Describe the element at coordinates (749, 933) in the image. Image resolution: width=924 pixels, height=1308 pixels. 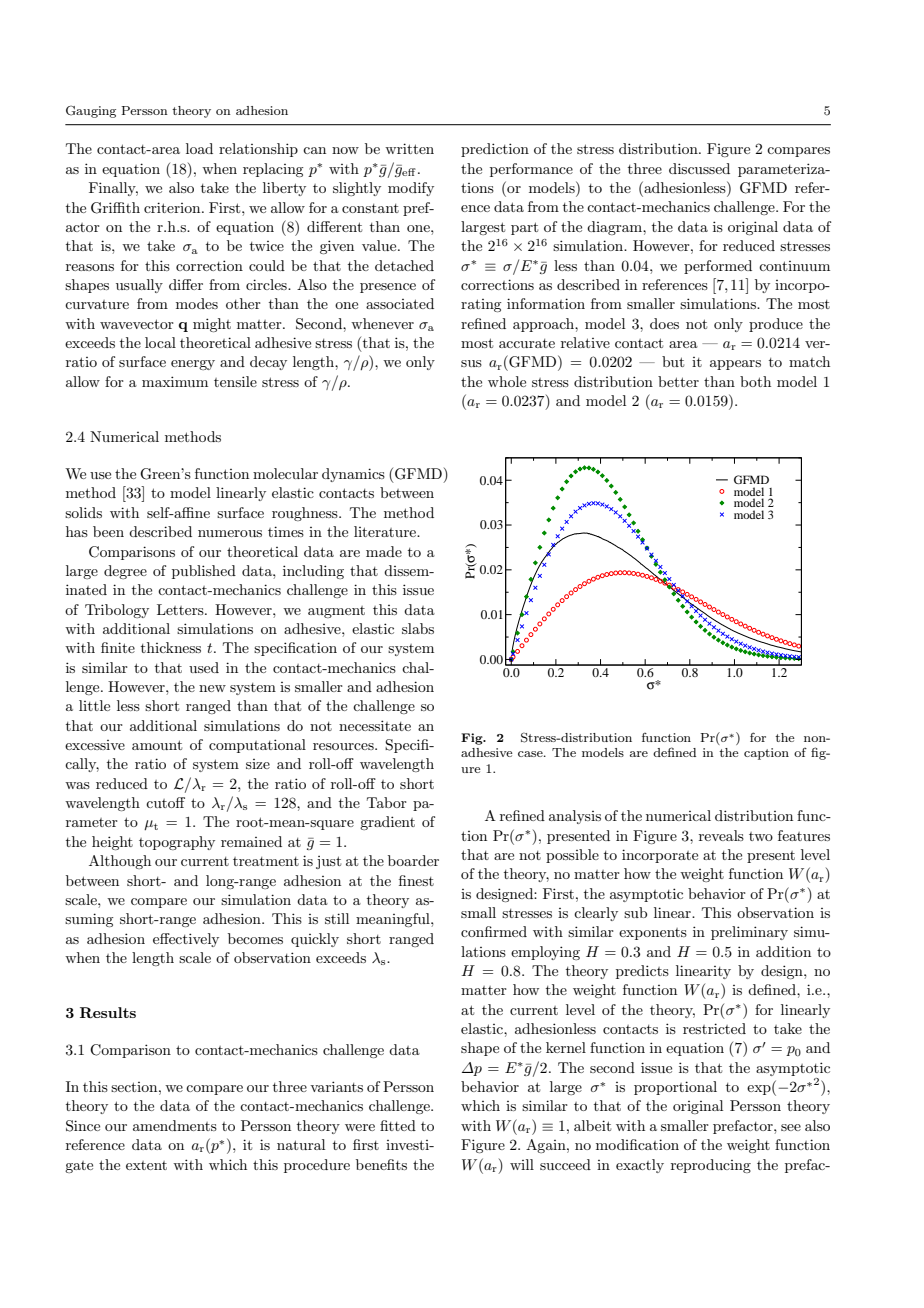
I see `preliminary` at that location.
